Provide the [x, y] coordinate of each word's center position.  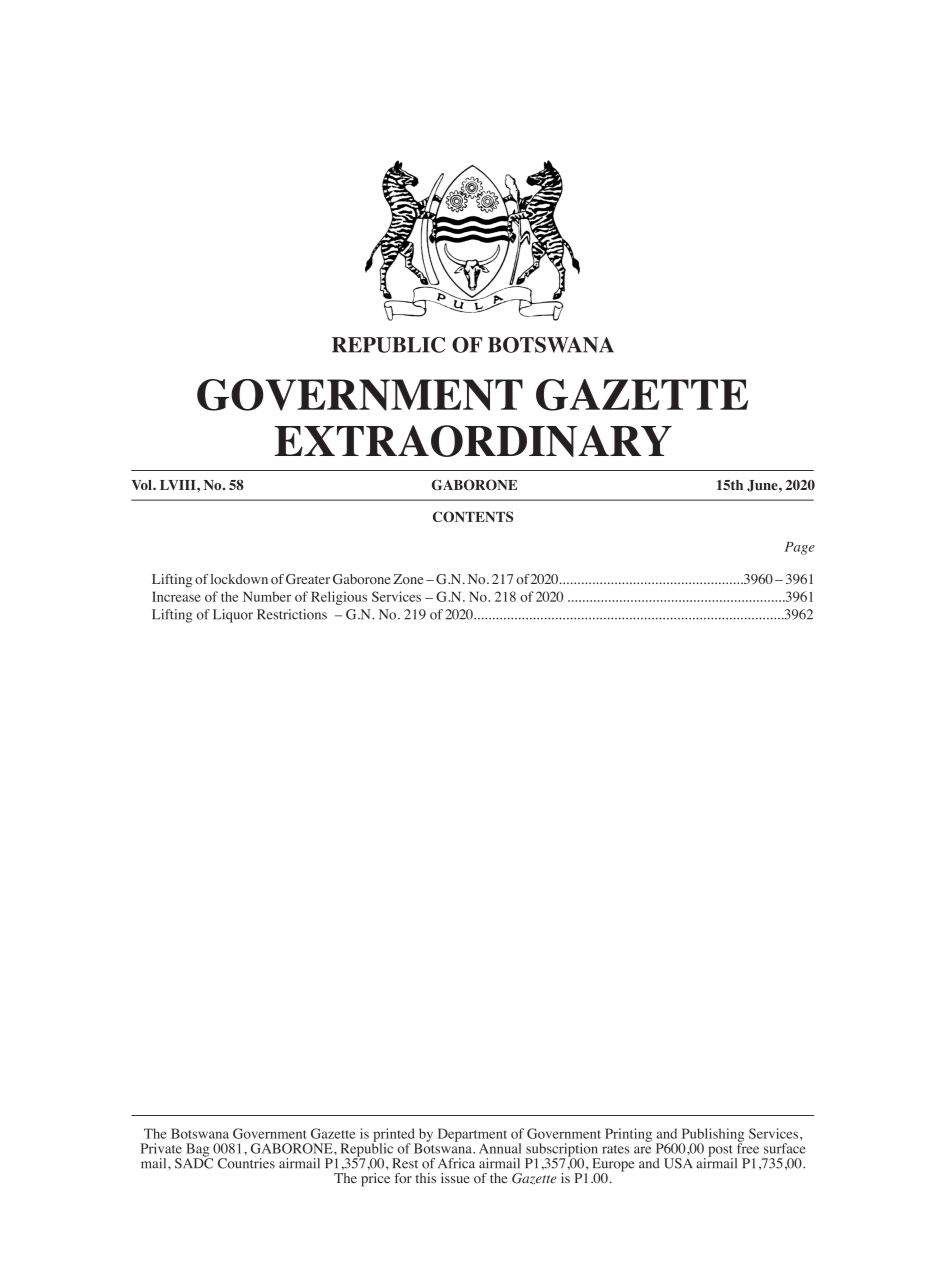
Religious [339, 598]
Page [800, 548]
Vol [143, 485]
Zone [408, 579]
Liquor [233, 616]
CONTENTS [473, 516]
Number [267, 597]
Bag [199, 1151]
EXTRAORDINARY [473, 441]
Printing [628, 1135]
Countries [246, 1163]
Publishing [712, 1136]
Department [472, 1136]
